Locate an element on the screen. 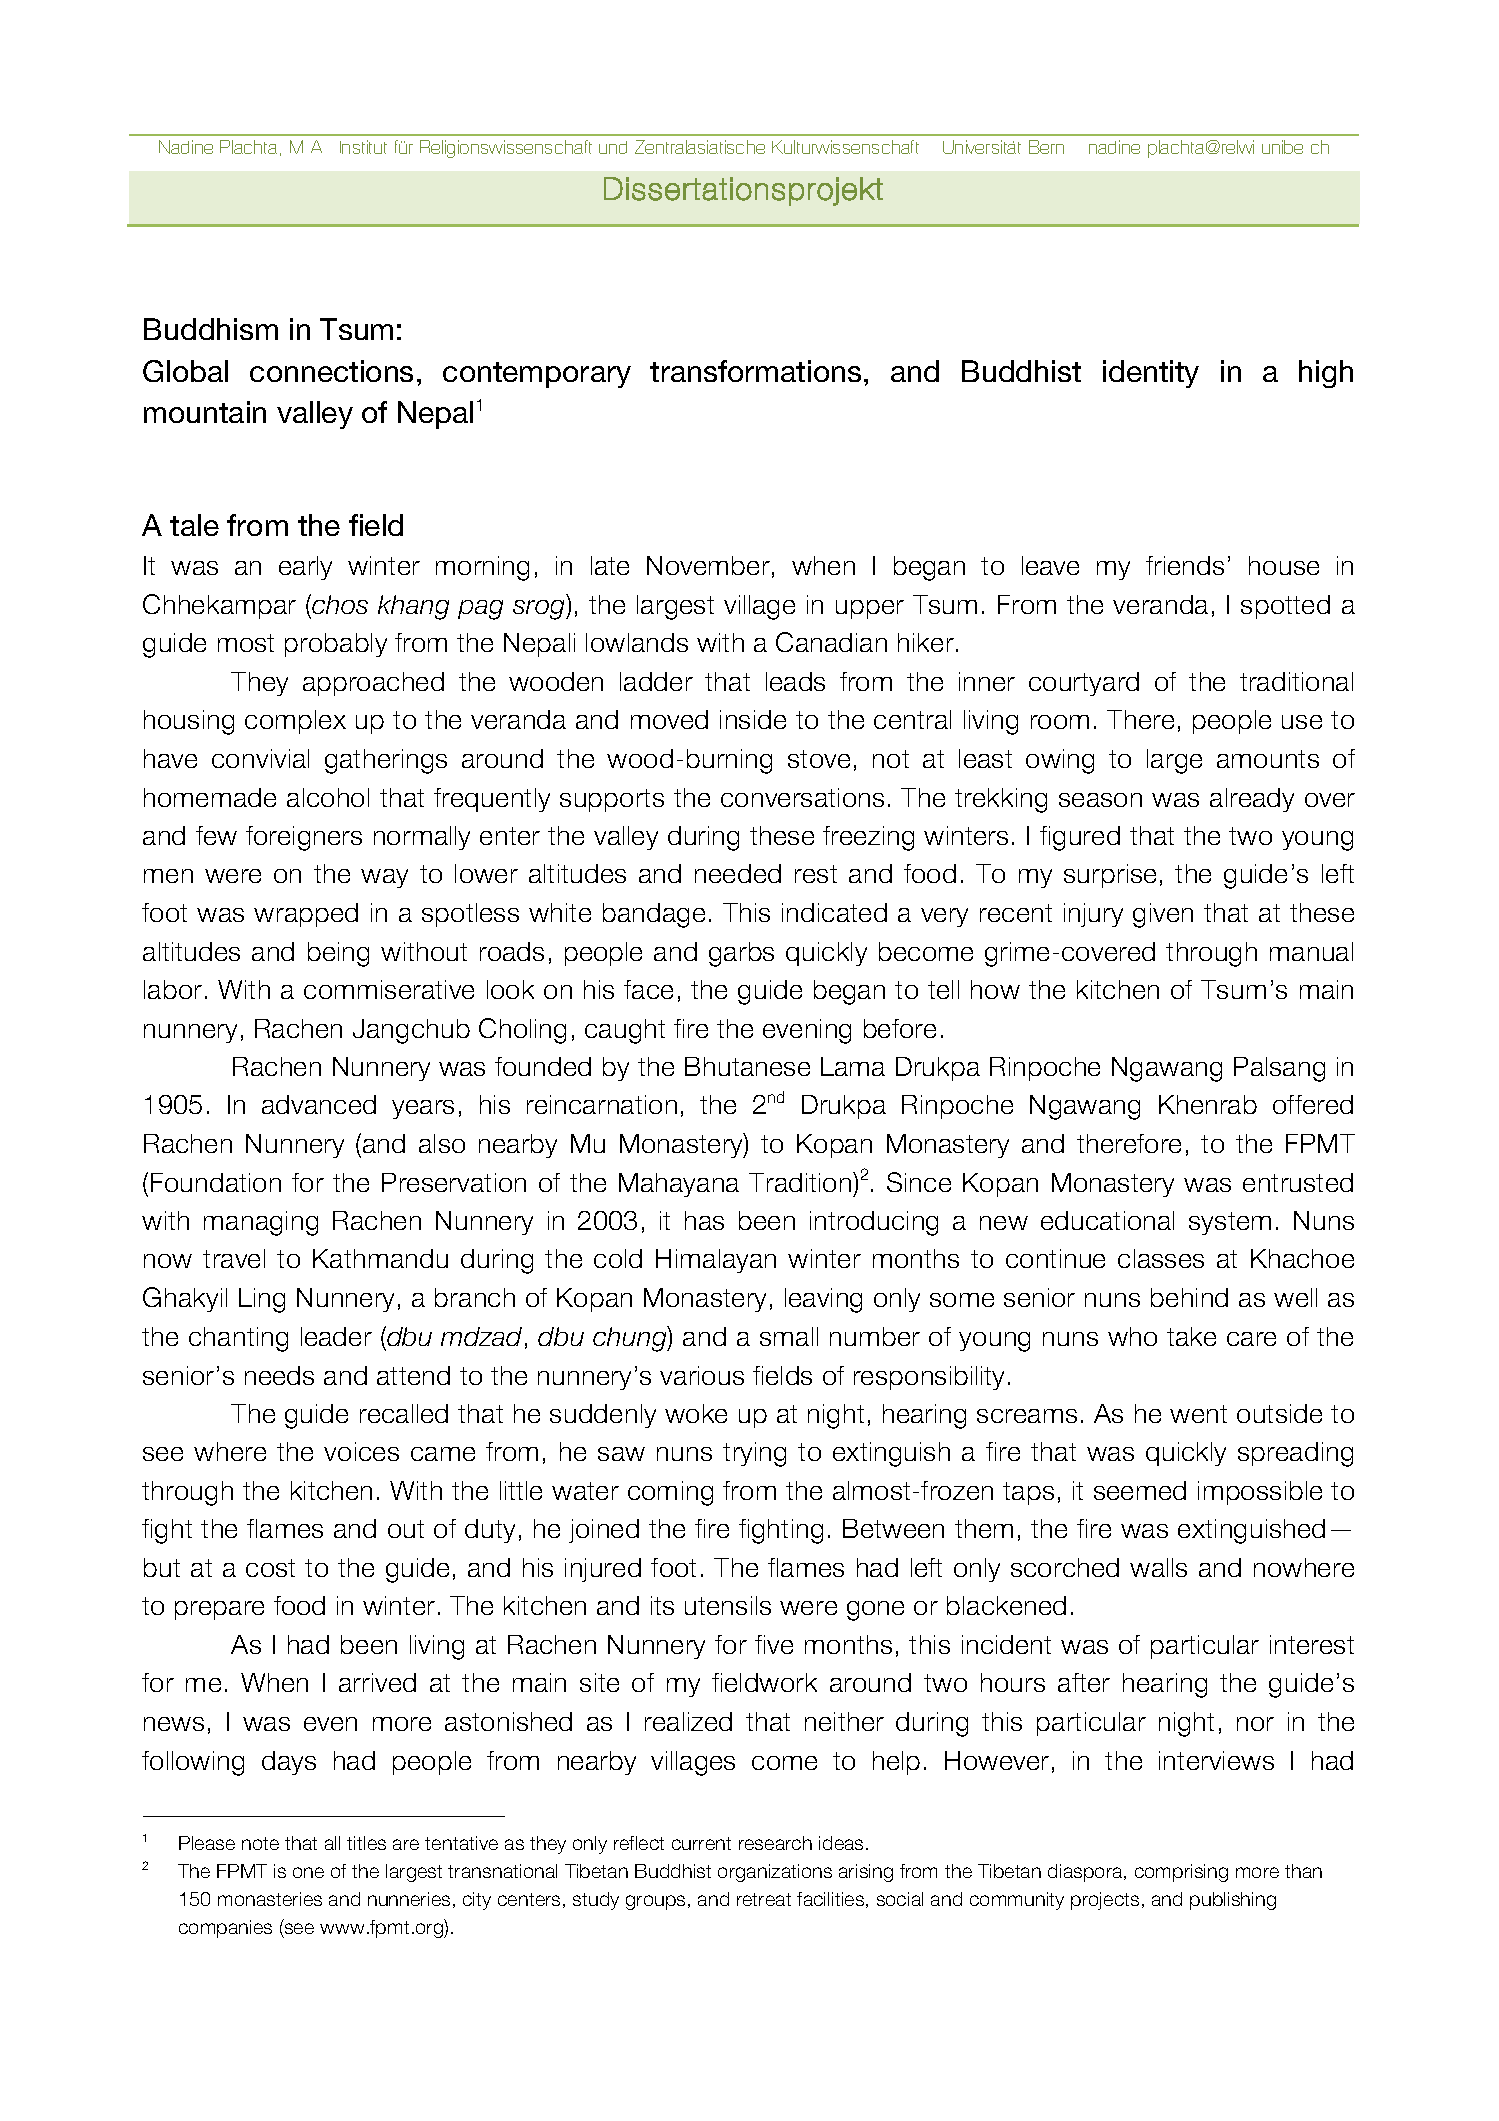 Image resolution: width=1499 pixels, height=2121 pixels. monasteries is located at coordinates (270, 1899).
